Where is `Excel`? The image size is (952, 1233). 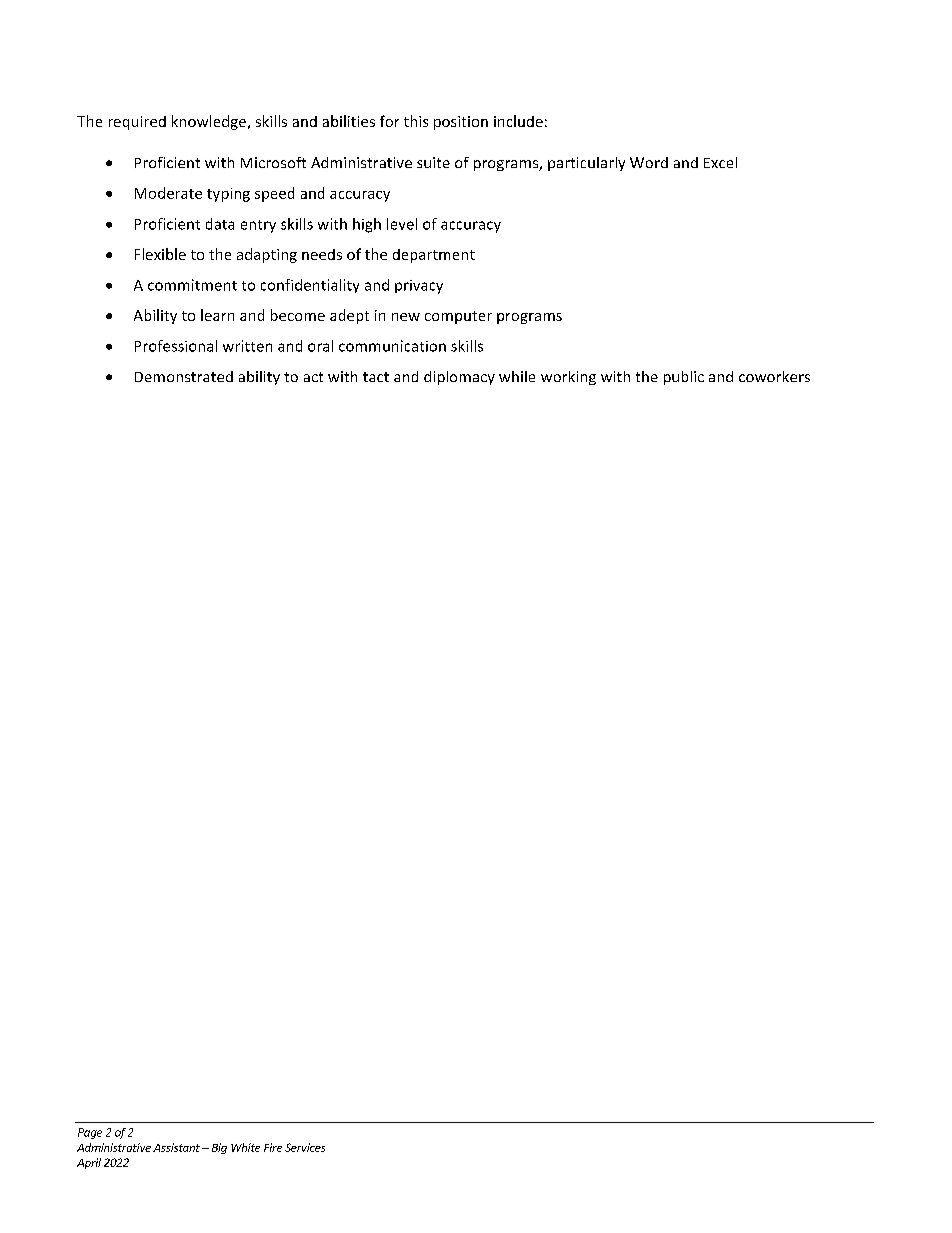
Excel is located at coordinates (720, 162).
